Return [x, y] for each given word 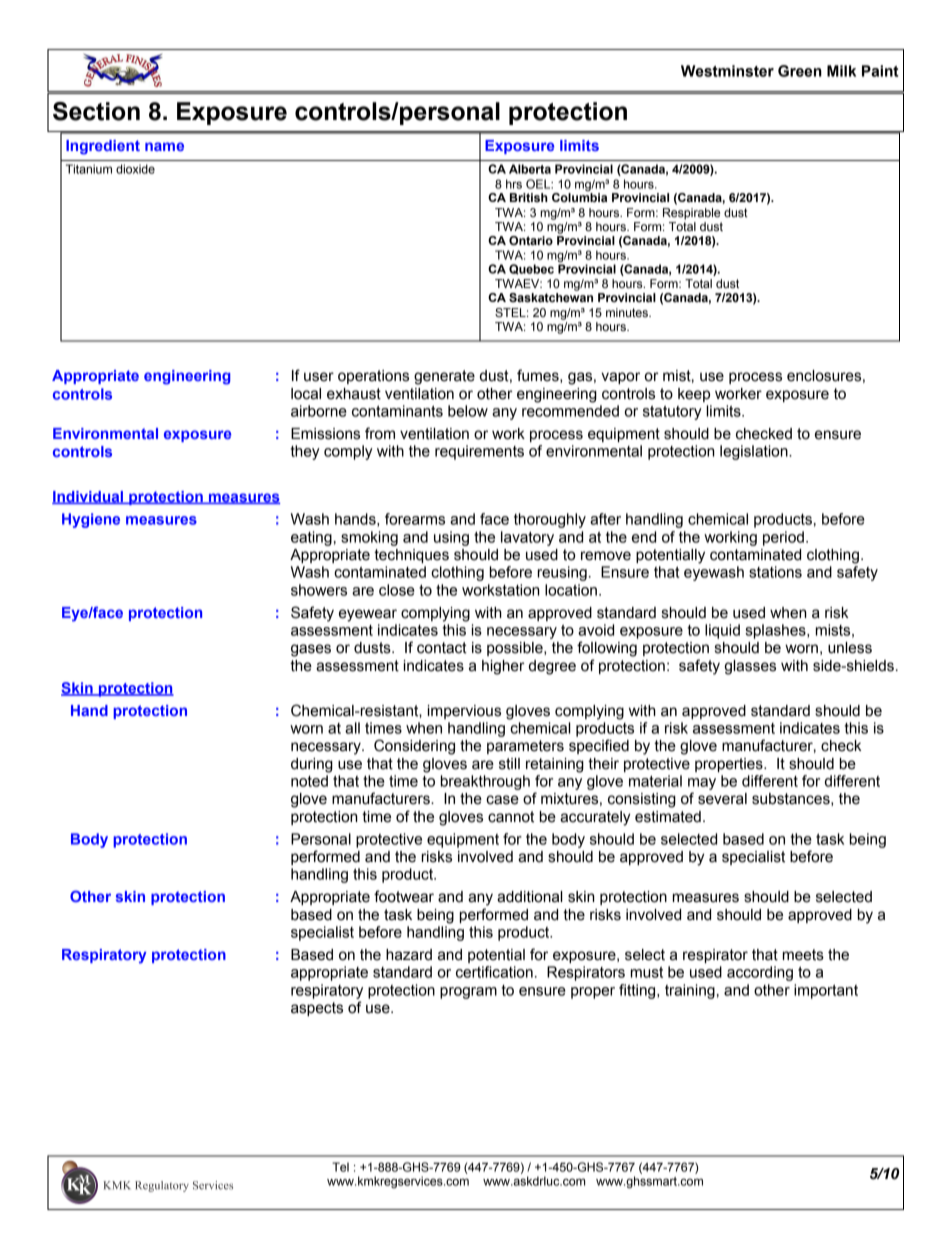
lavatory [527, 538]
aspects [317, 1009]
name [164, 146]
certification [494, 972]
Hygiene [91, 520]
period [783, 538]
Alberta [530, 169]
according [760, 973]
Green [800, 71]
